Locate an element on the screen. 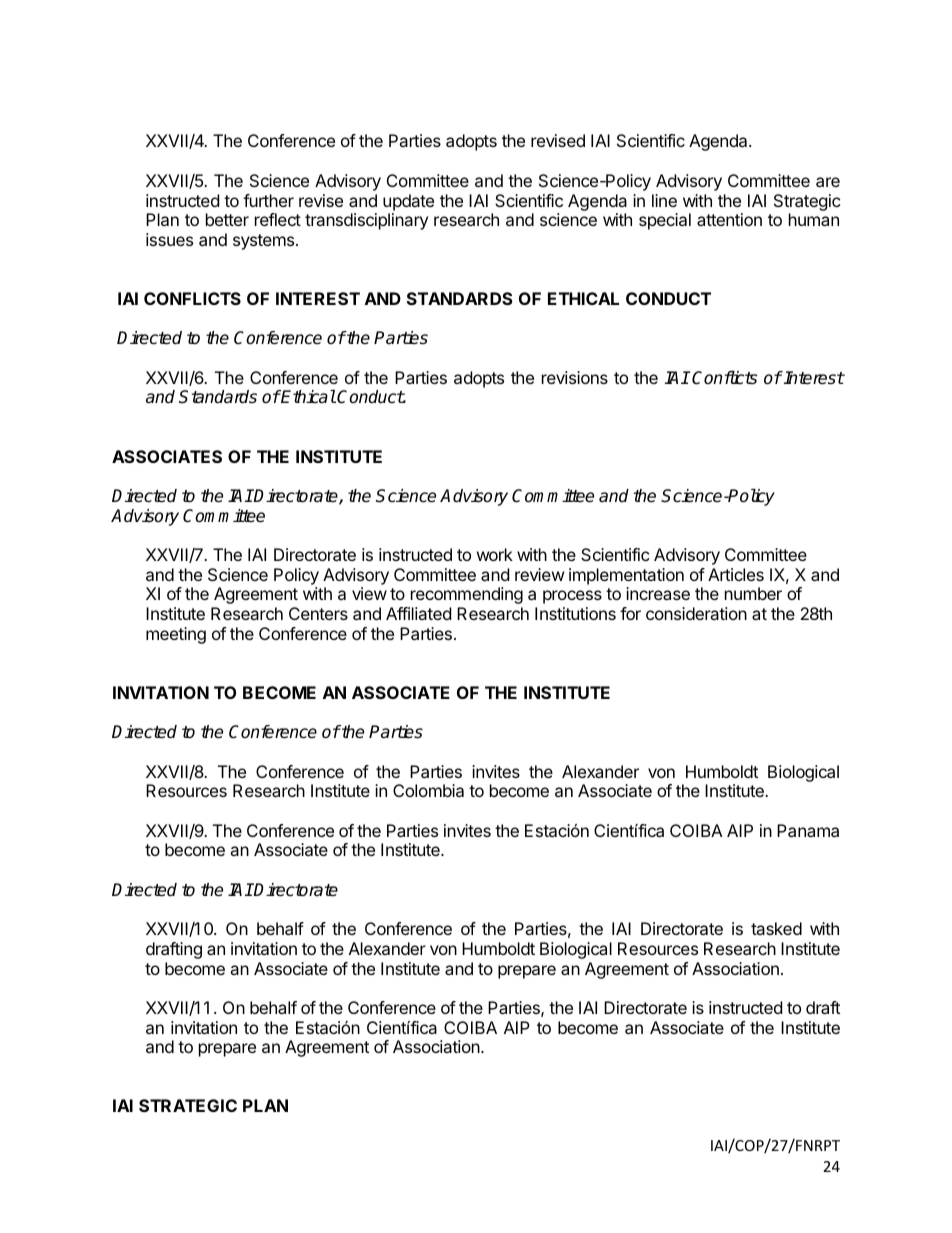  Colombia is located at coordinates (428, 790).
